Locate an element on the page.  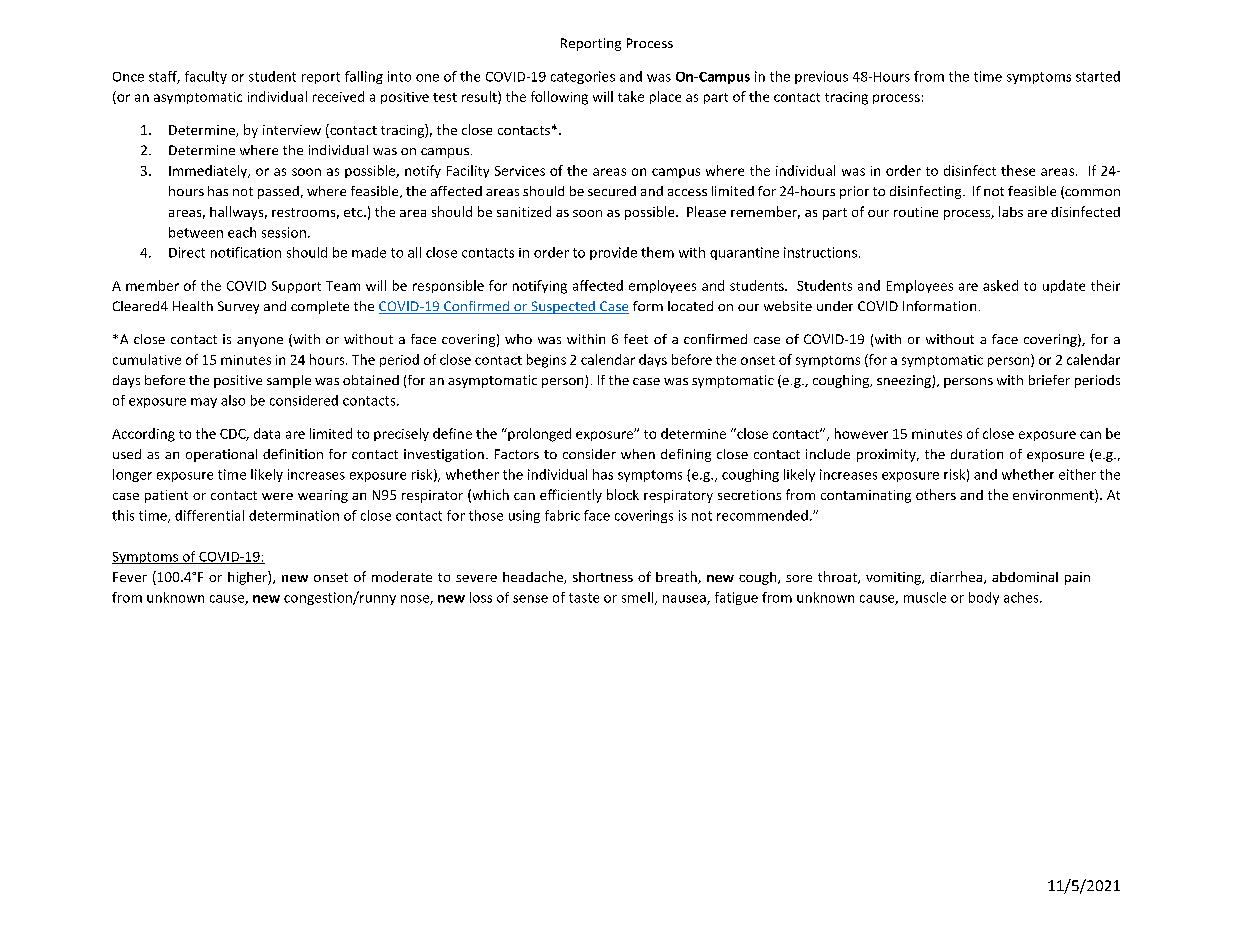
diarrhea is located at coordinates (956, 576).
